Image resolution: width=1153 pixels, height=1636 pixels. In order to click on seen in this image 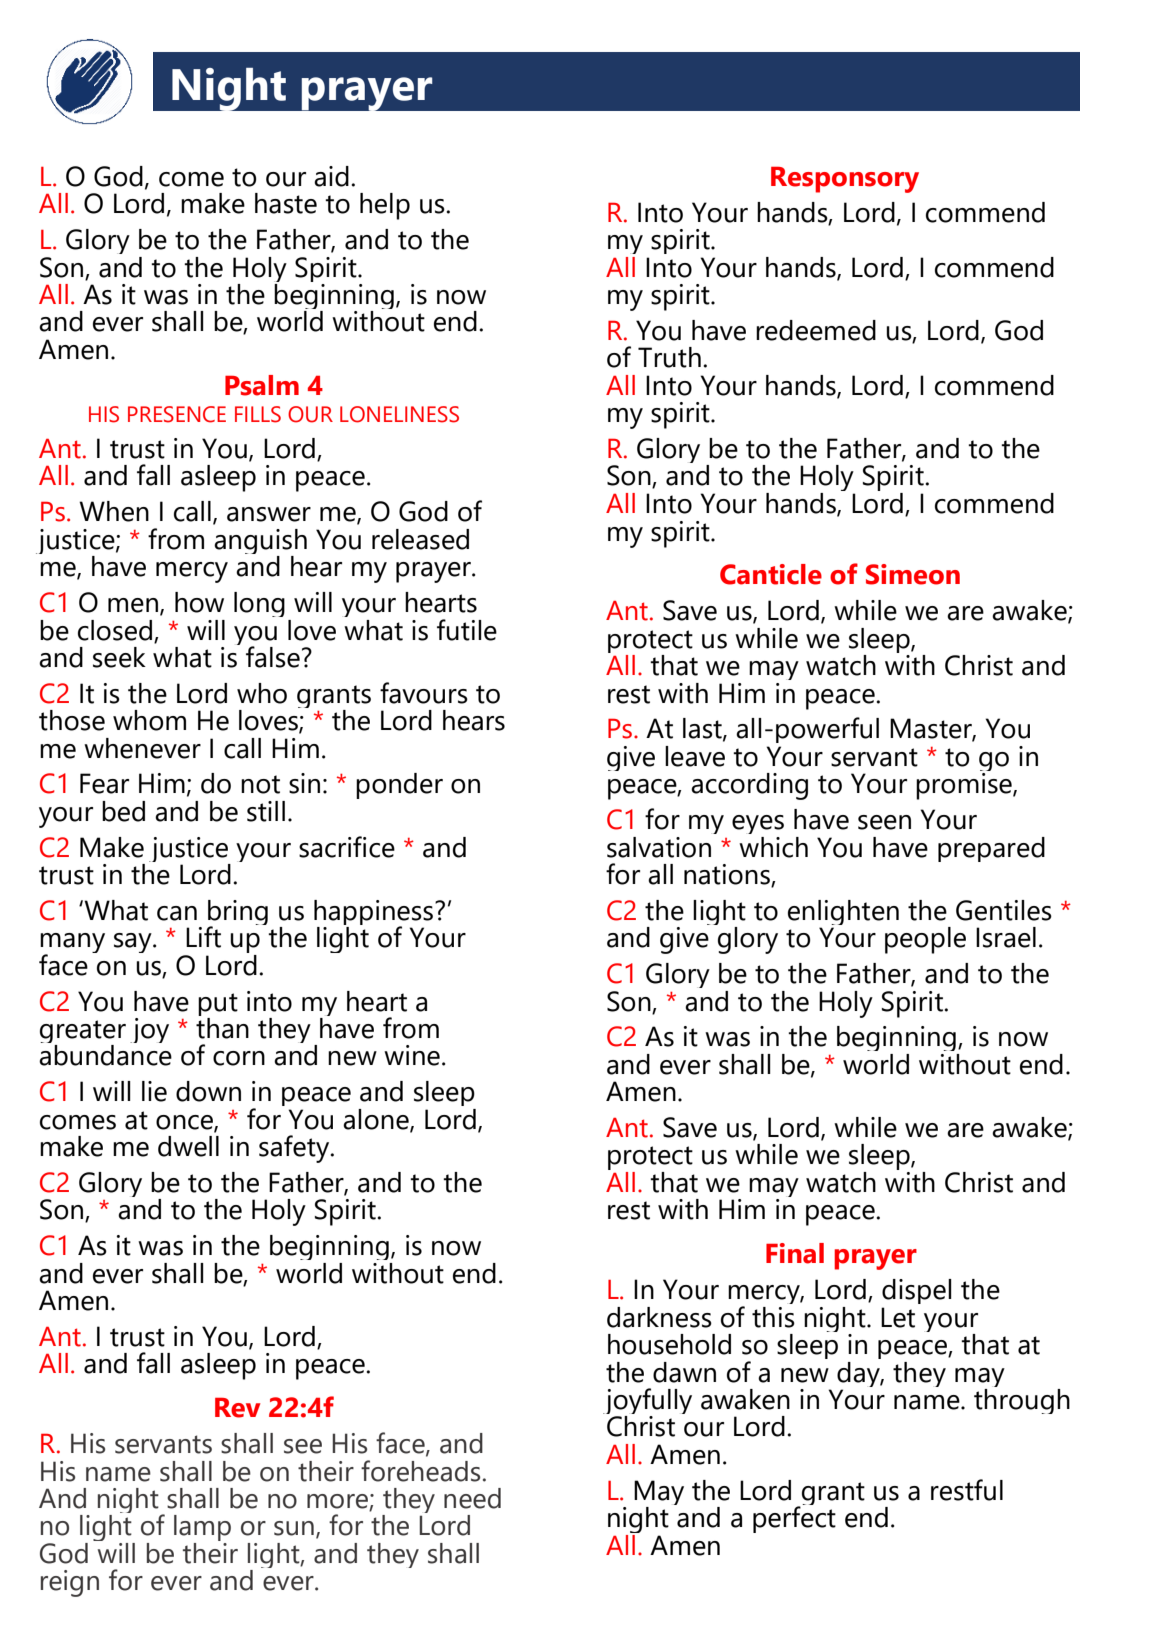, I will do `click(884, 822)`.
